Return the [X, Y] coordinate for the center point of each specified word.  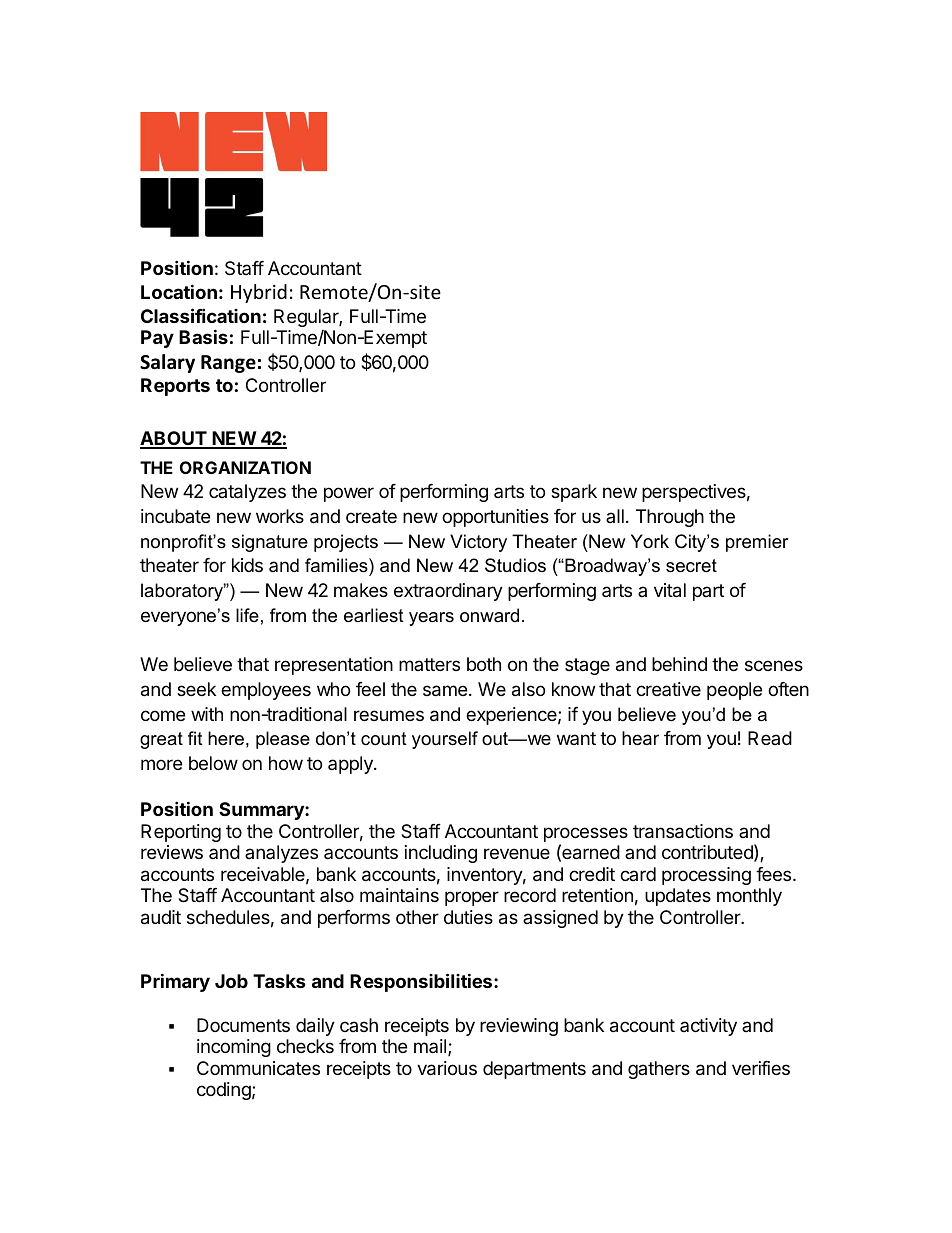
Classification [201, 315]
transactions [683, 831]
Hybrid [259, 293]
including [441, 854]
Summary [262, 811]
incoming [234, 1048]
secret [691, 566]
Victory [478, 543]
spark [574, 493]
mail [431, 1047]
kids [247, 565]
